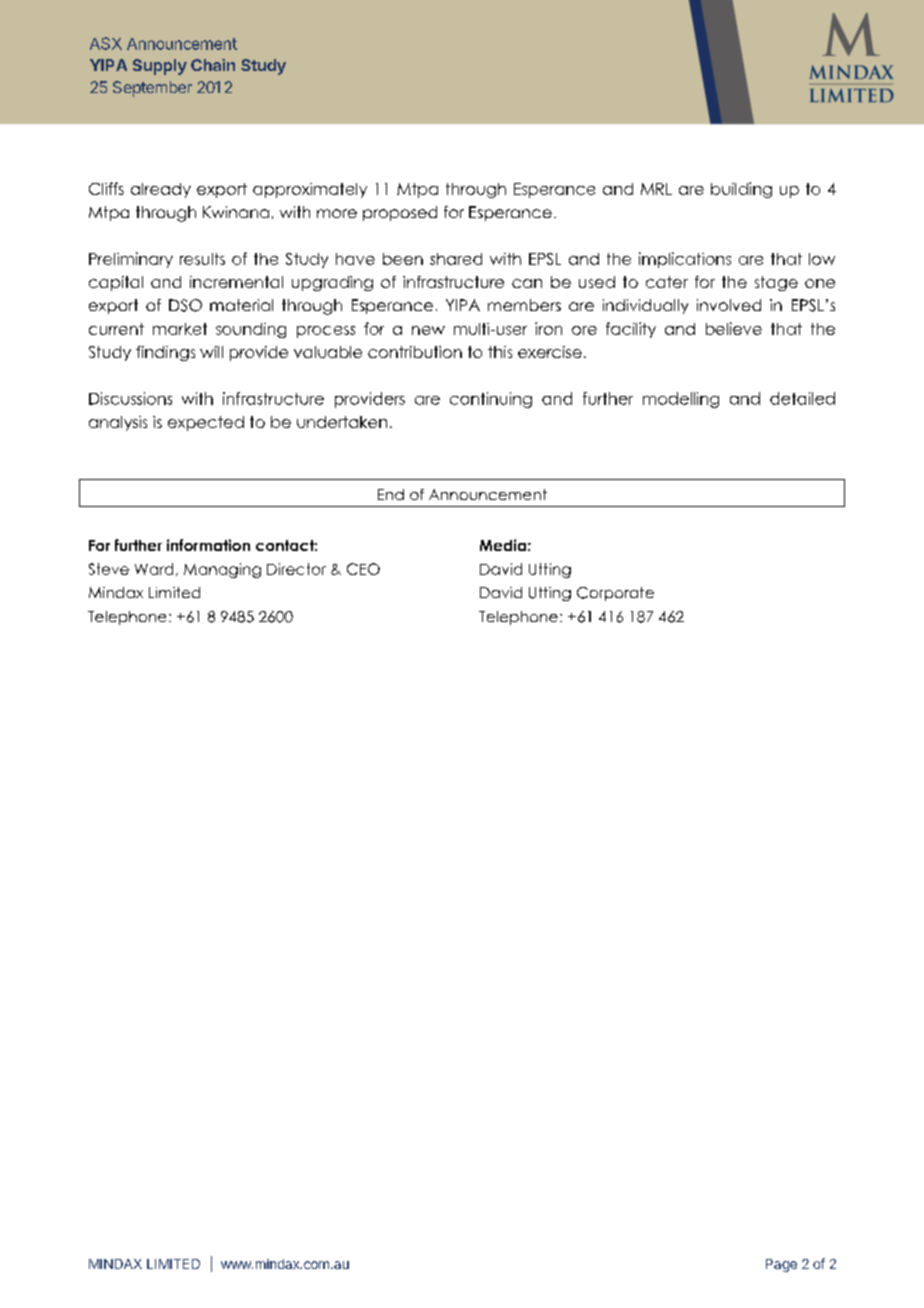 The image size is (924, 1308). I want to click on Steve, so click(109, 569).
